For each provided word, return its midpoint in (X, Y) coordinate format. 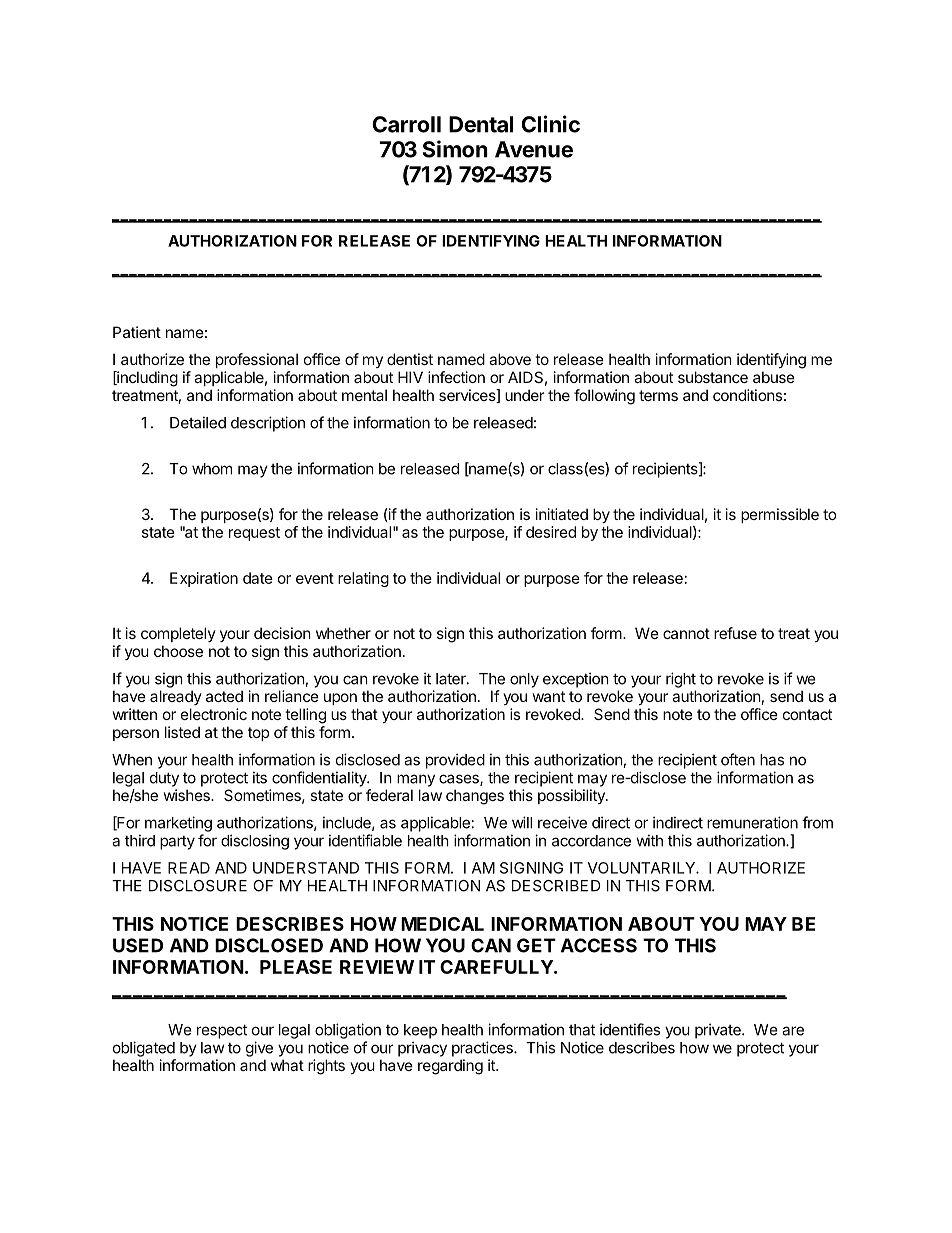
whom (212, 469)
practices (483, 1049)
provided (455, 761)
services (468, 396)
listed (182, 732)
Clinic (550, 124)
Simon (455, 149)
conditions (747, 395)
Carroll (406, 124)
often (738, 759)
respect (222, 1031)
